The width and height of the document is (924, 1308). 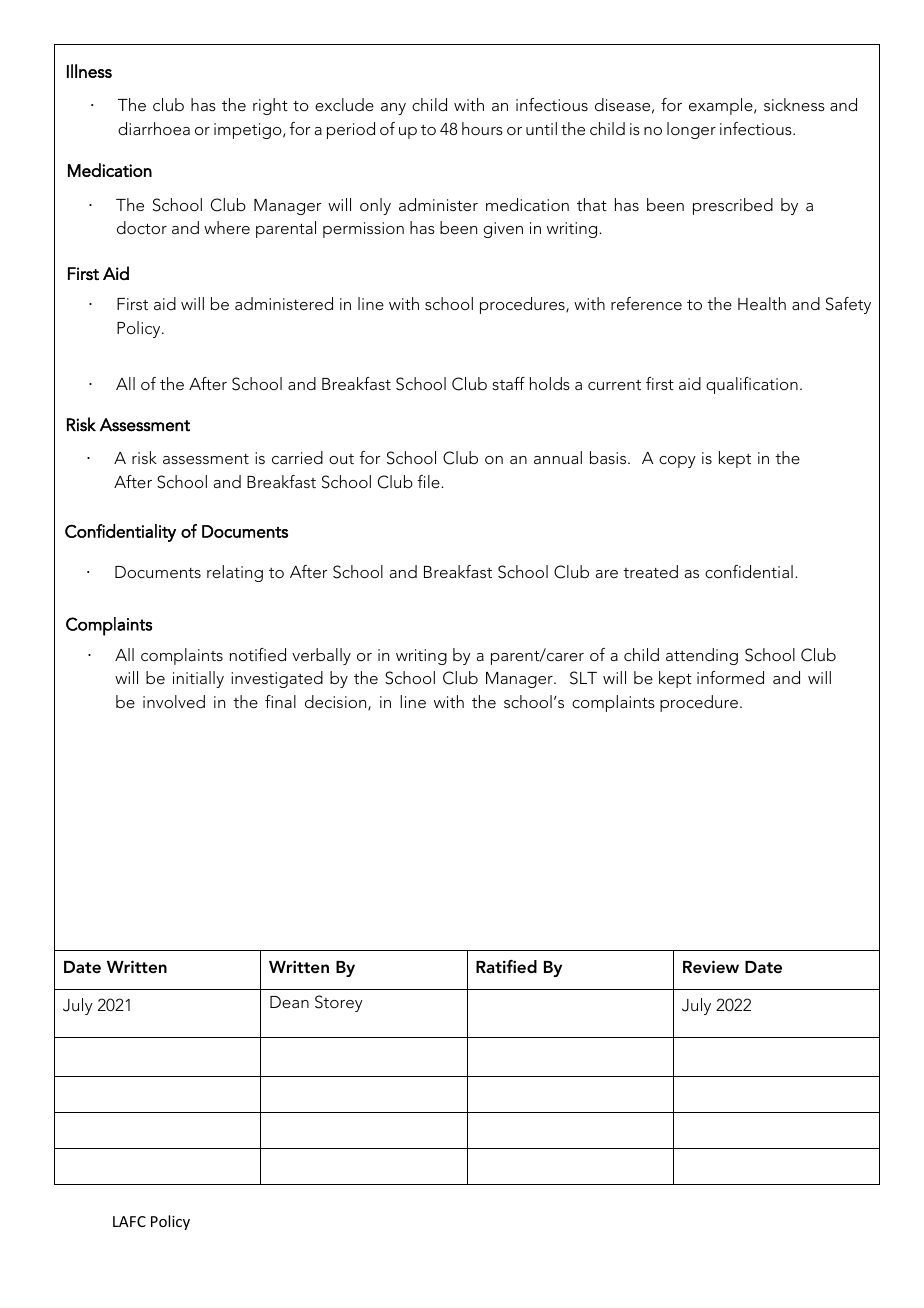 What do you see at coordinates (198, 679) in the document?
I see `initially` at bounding box center [198, 679].
